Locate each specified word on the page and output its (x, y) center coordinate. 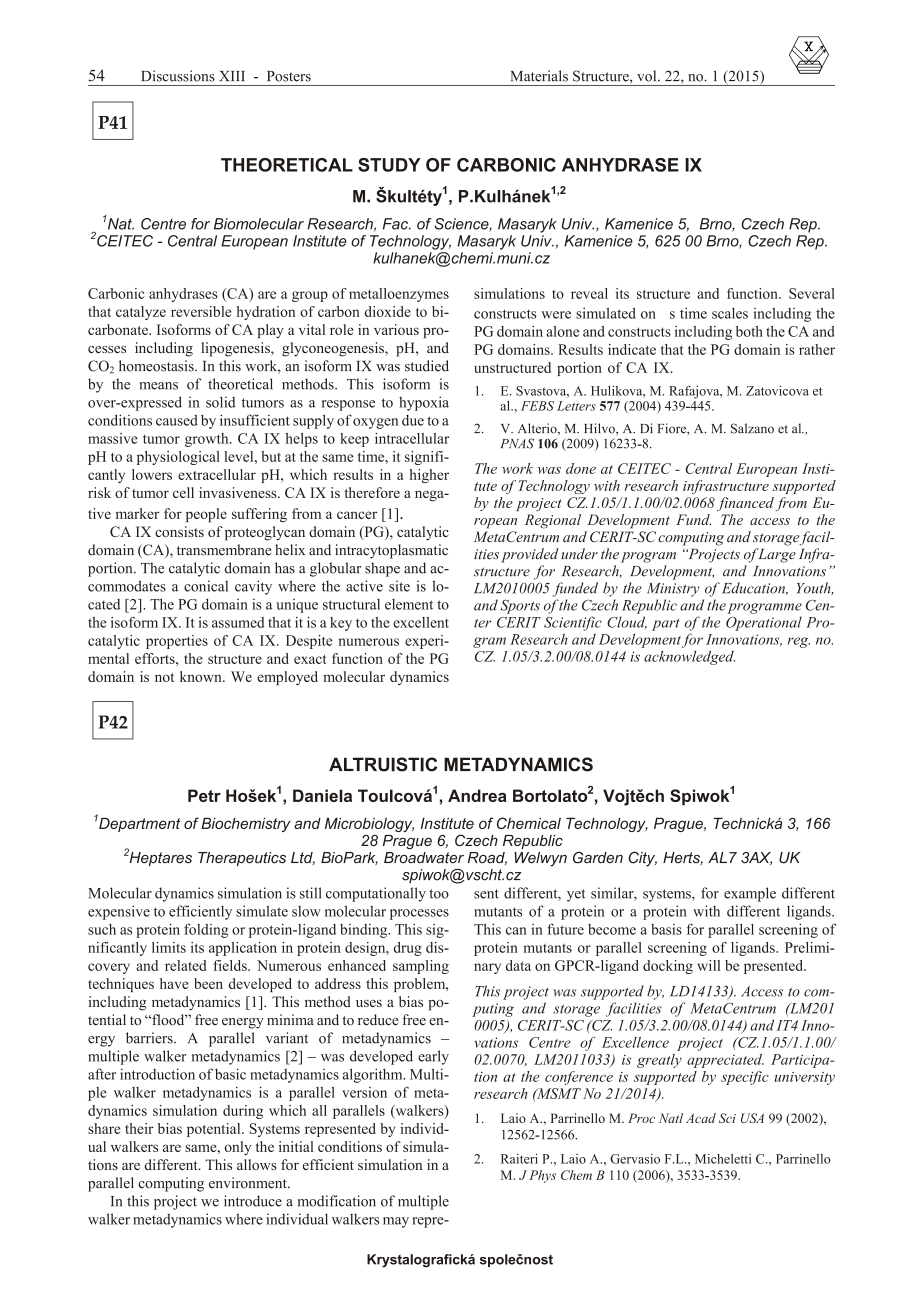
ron (245, 1185)
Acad (701, 1118)
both (749, 331)
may (396, 1222)
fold (196, 929)
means (158, 386)
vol (648, 76)
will (708, 965)
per (430, 643)
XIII (232, 76)
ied (440, 366)
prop (160, 643)
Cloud (627, 622)
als (559, 76)
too (439, 894)
